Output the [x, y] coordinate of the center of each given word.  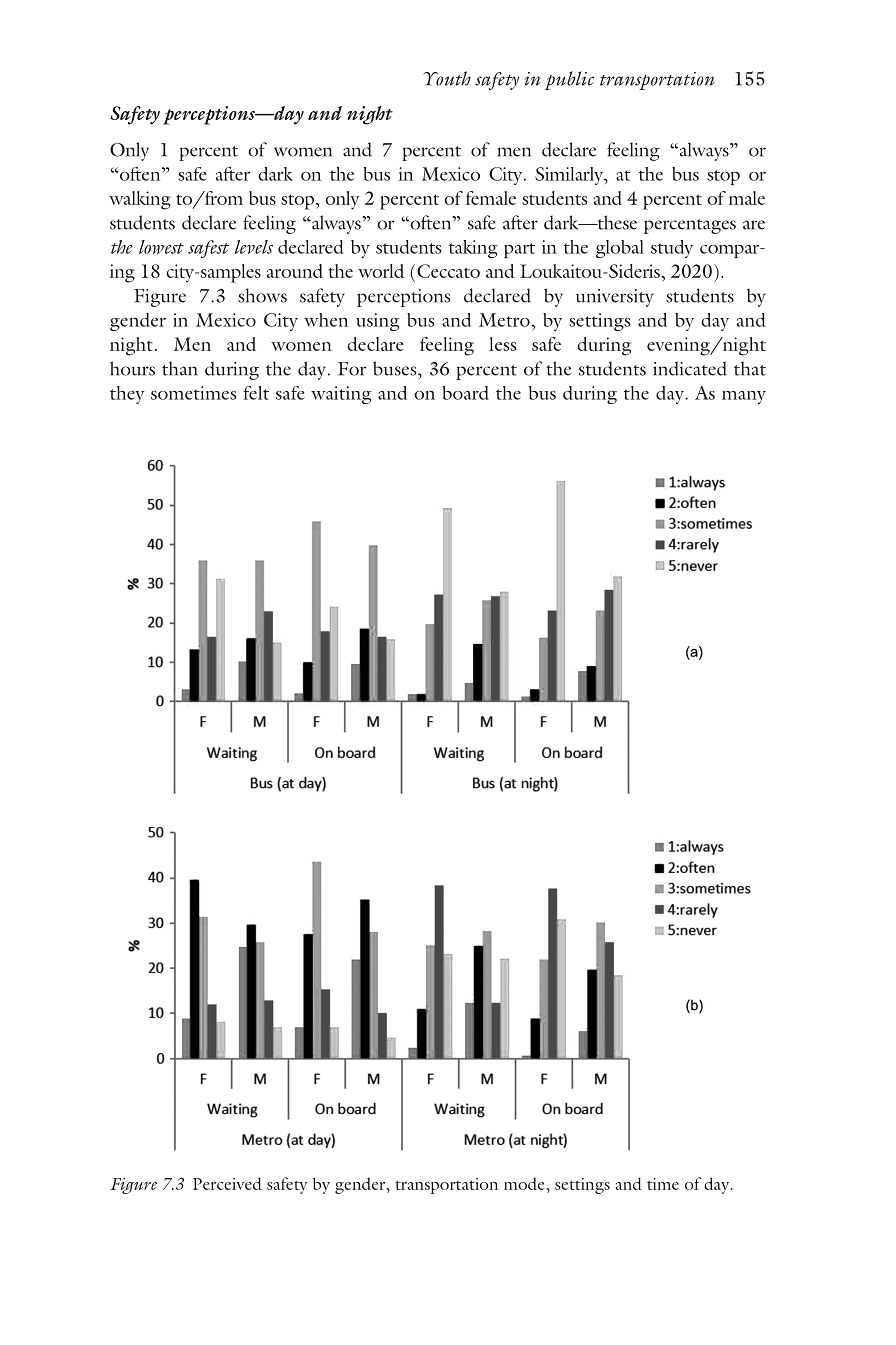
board [465, 393]
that [750, 368]
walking [140, 200]
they [127, 395]
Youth [447, 78]
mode [525, 1183]
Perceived [227, 1183]
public [569, 80]
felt [256, 393]
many [744, 397]
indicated [690, 368]
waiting [341, 395]
